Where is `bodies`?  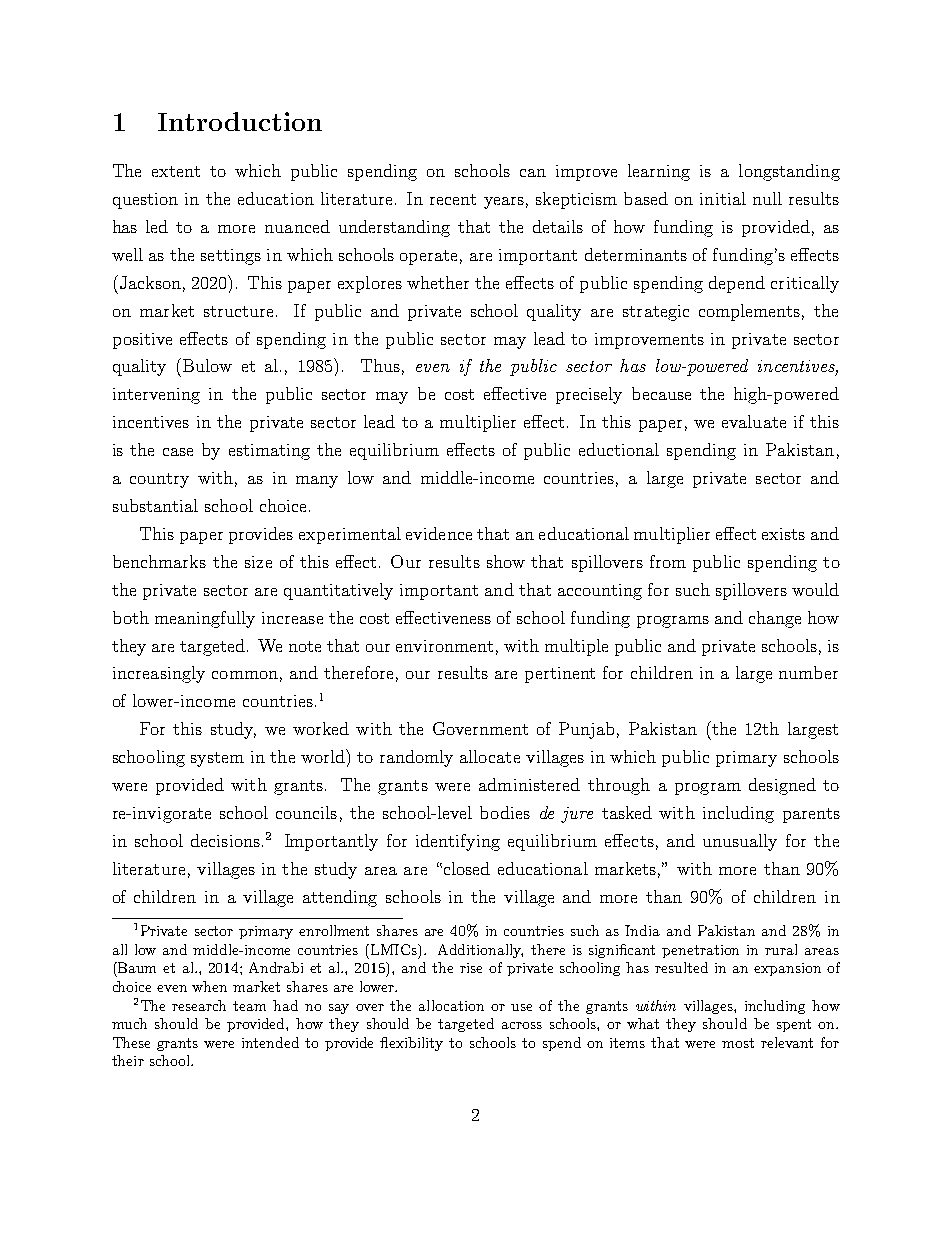 bodies is located at coordinates (505, 812).
